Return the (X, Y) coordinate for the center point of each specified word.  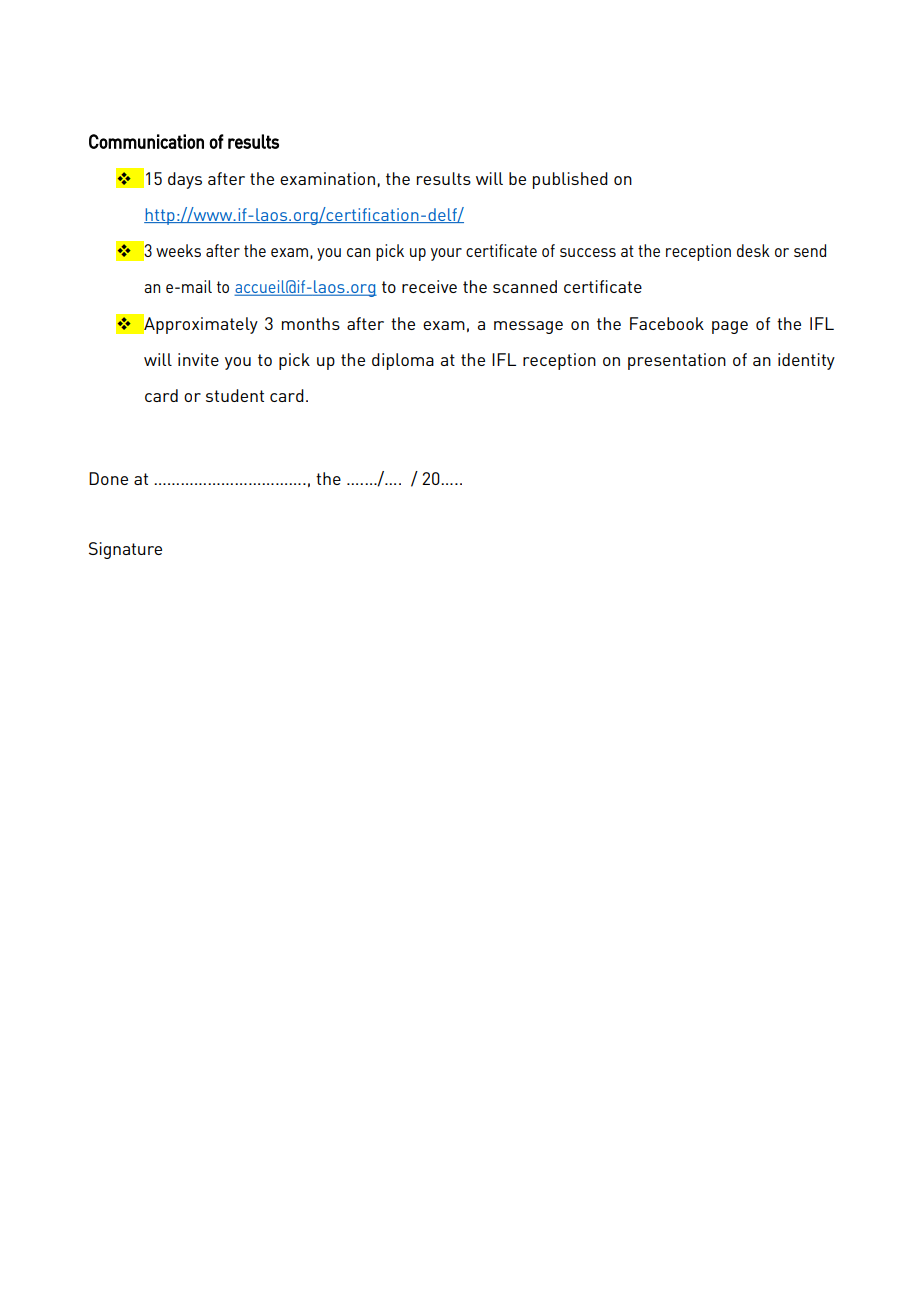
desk (753, 250)
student (235, 395)
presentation (677, 361)
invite (198, 359)
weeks (178, 250)
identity (806, 361)
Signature (125, 550)
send (810, 250)
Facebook (667, 323)
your (446, 254)
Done (108, 478)
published (570, 180)
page (730, 327)
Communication (146, 141)
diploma (403, 361)
